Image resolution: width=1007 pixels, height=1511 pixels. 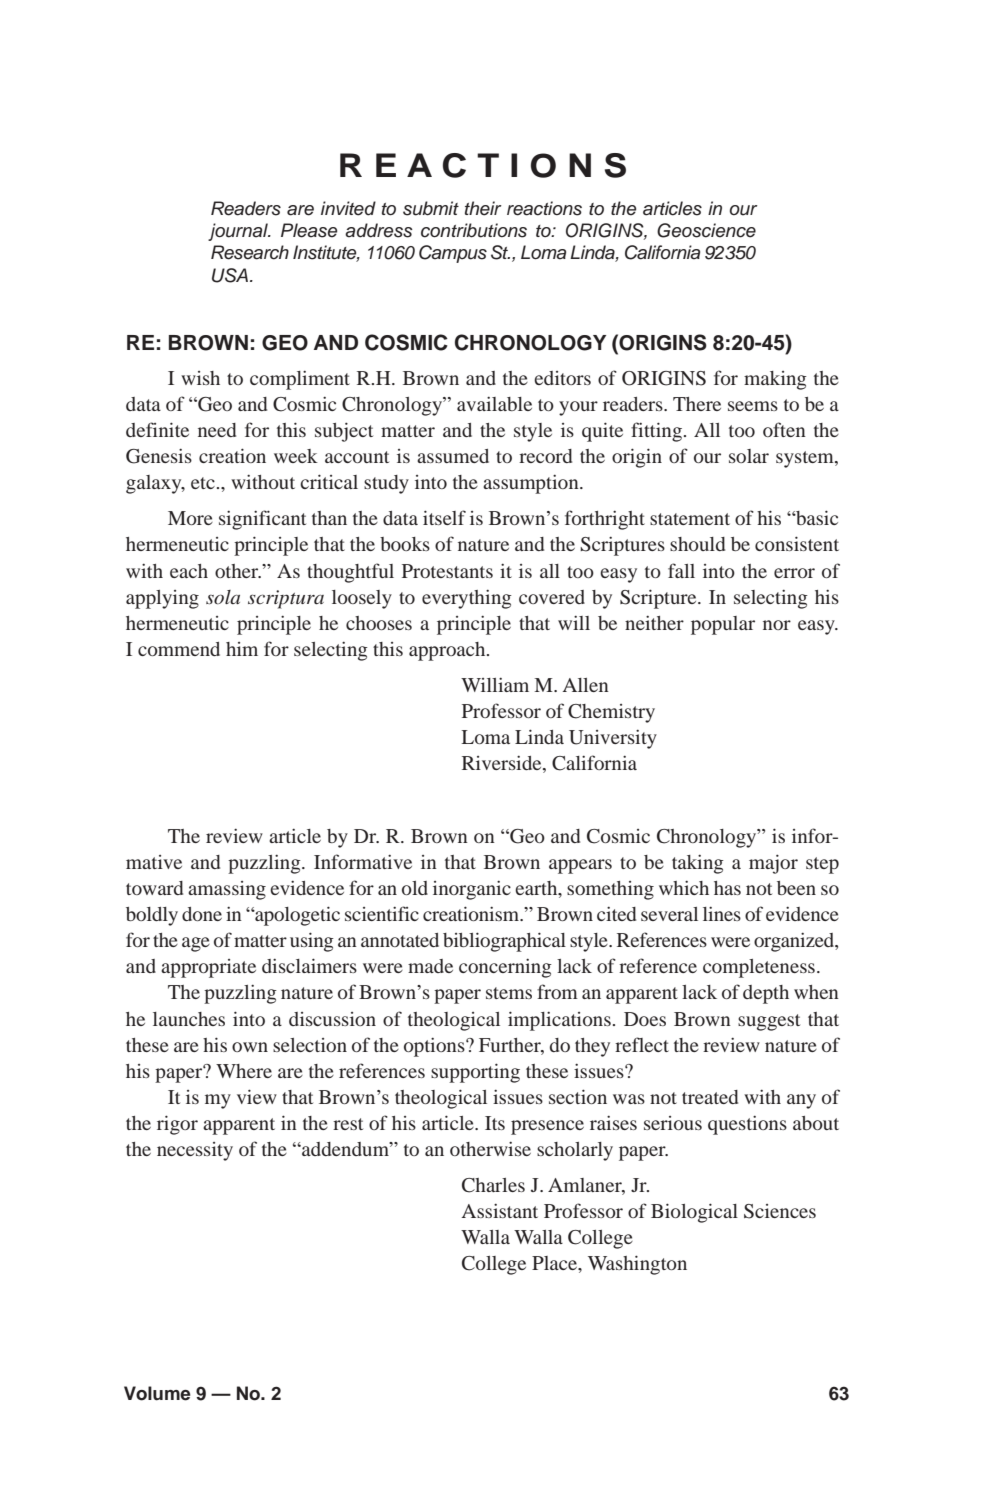 I want to click on contributions, so click(x=474, y=230).
